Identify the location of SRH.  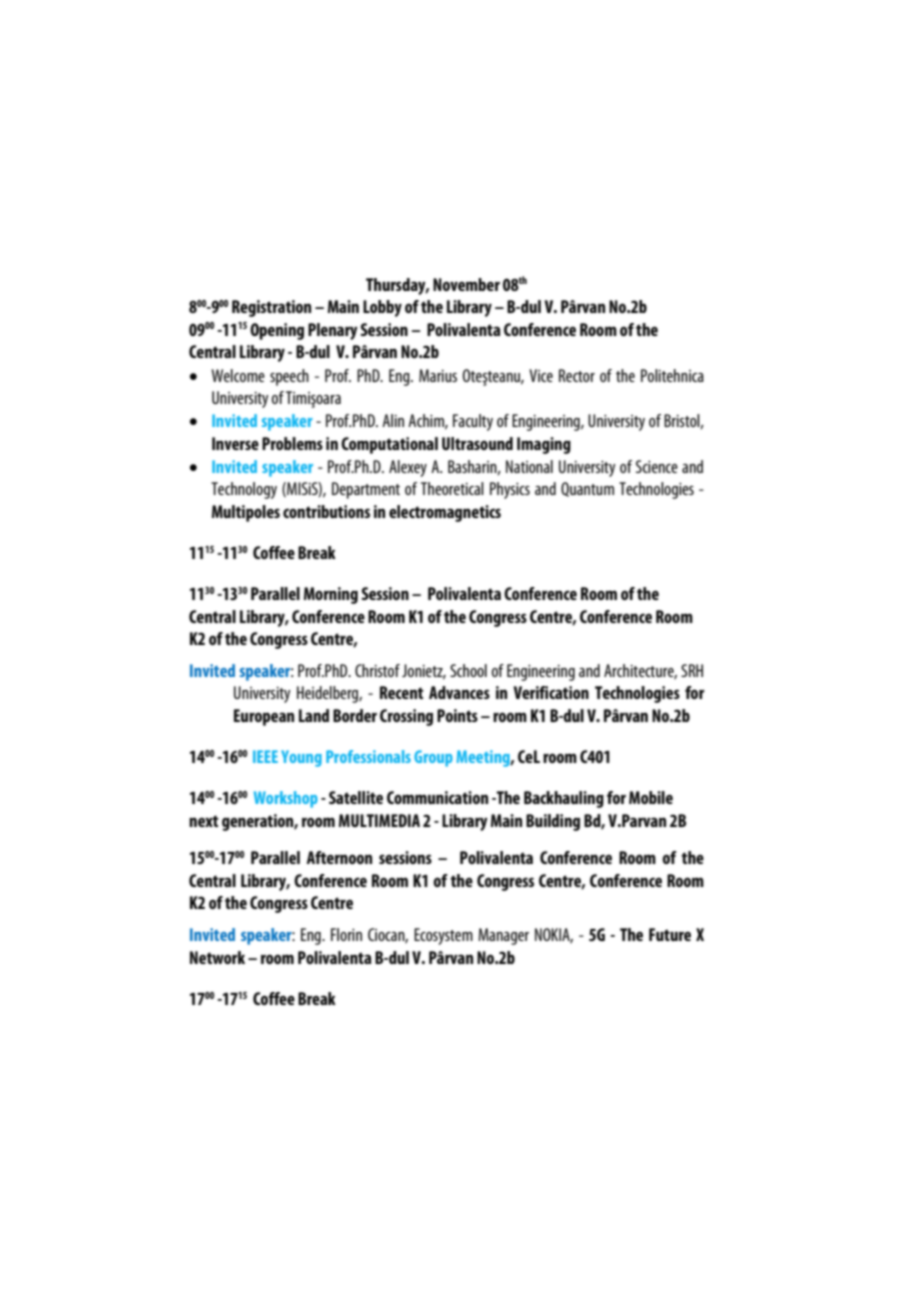
(692, 670).
